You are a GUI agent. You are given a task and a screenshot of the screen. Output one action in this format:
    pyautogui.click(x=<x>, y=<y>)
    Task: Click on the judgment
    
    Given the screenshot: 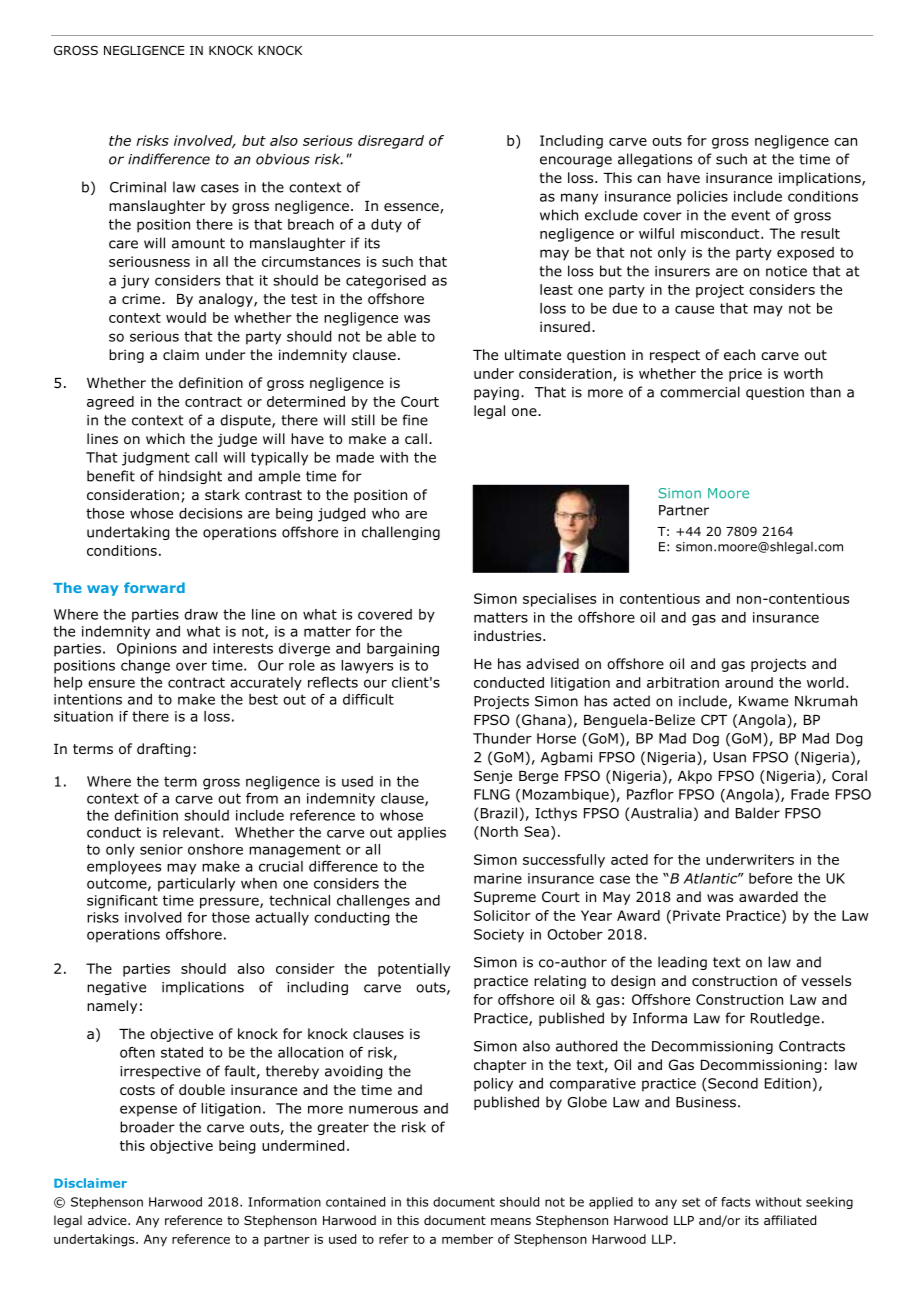 What is the action you would take?
    pyautogui.click(x=156, y=459)
